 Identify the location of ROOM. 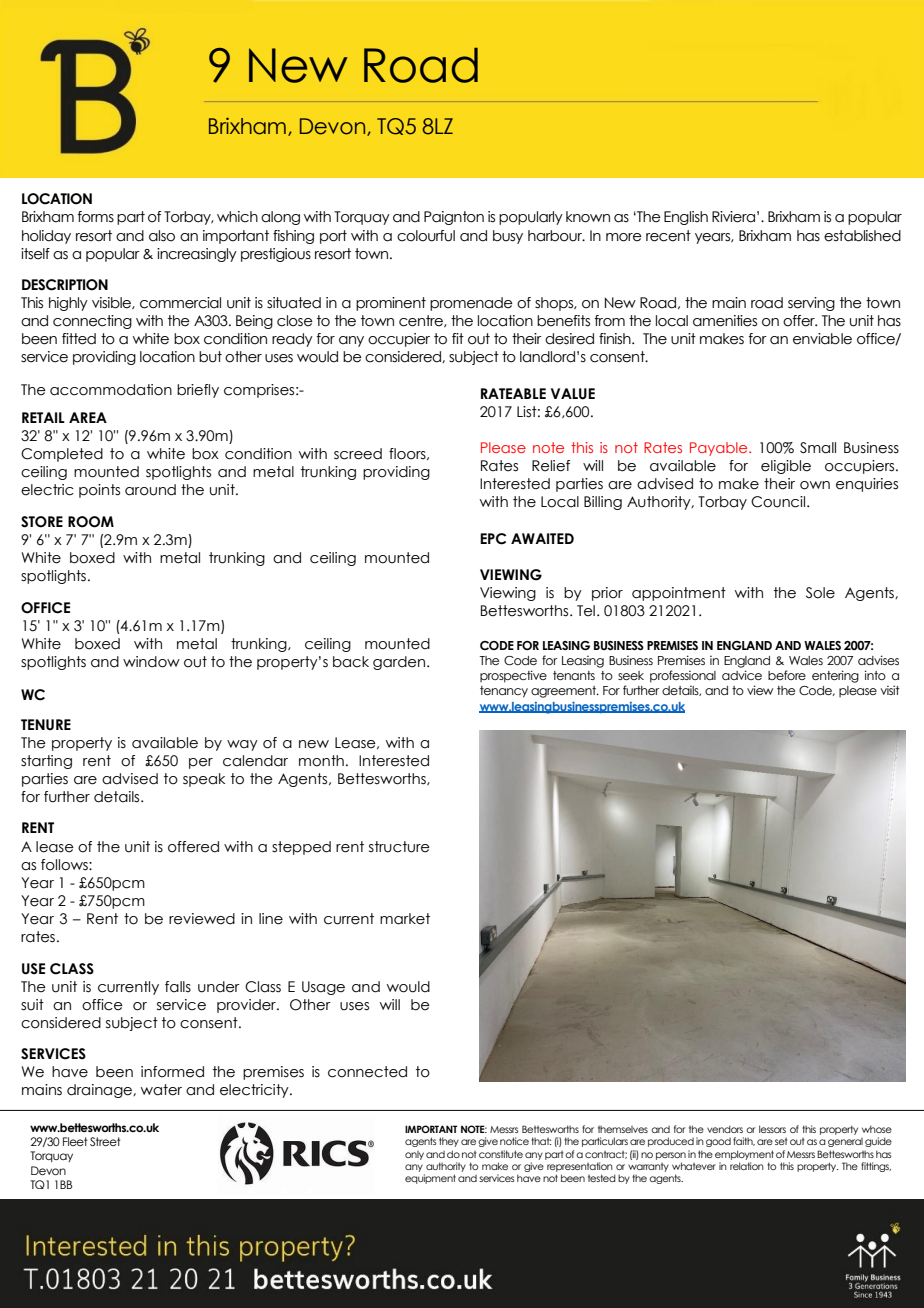
(91, 522).
